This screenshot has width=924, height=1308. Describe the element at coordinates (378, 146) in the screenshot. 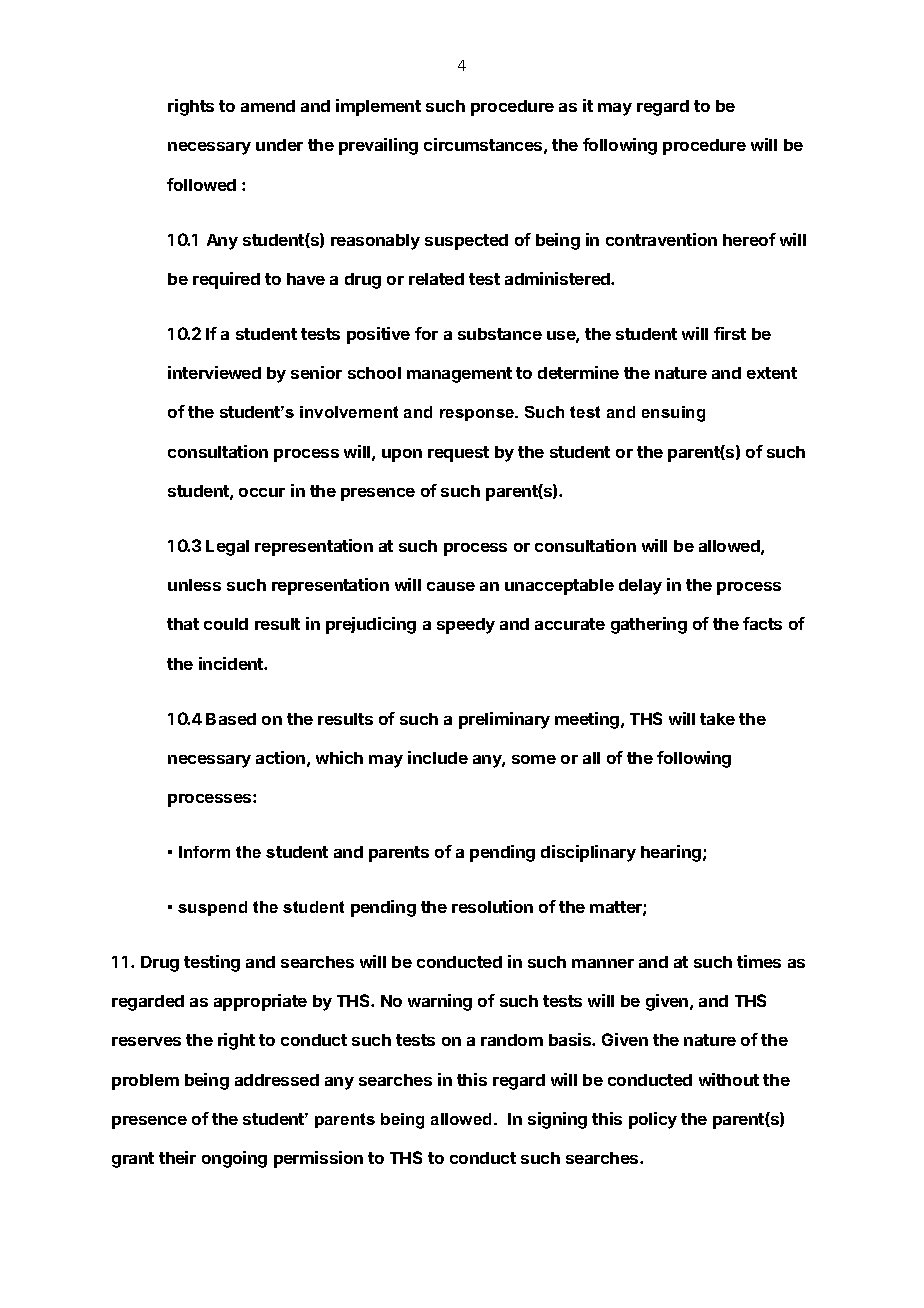

I see `prevailing` at that location.
